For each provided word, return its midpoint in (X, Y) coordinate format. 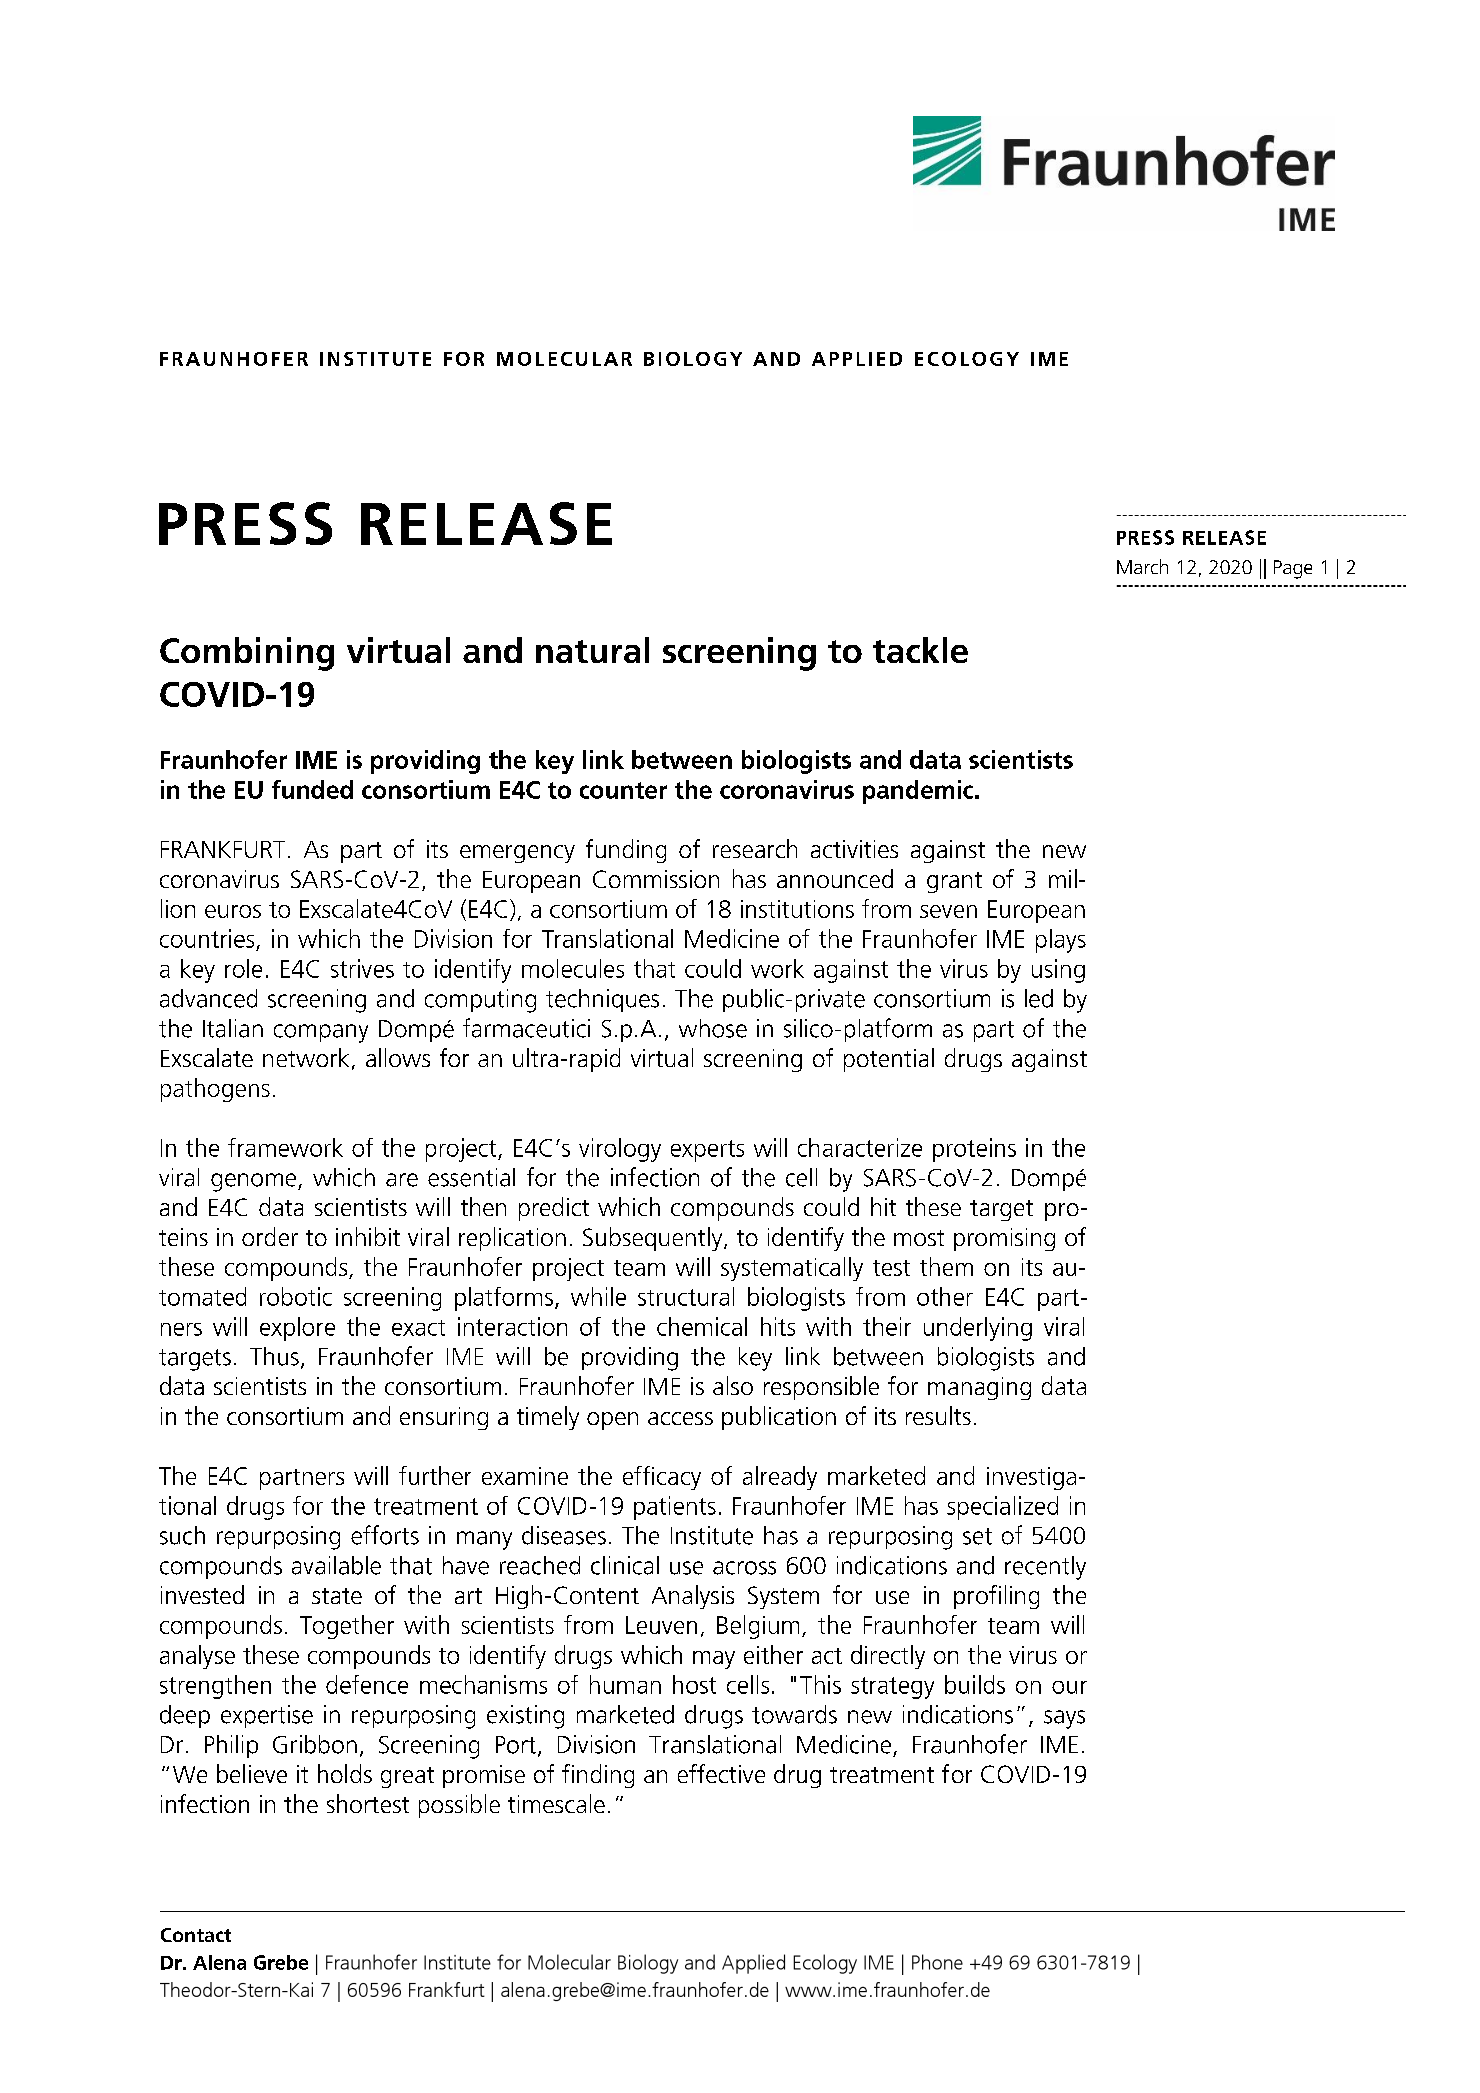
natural (592, 650)
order (270, 1236)
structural (686, 1296)
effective (721, 1773)
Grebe (281, 1962)
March (1142, 566)
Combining (247, 654)
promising (1004, 1239)
